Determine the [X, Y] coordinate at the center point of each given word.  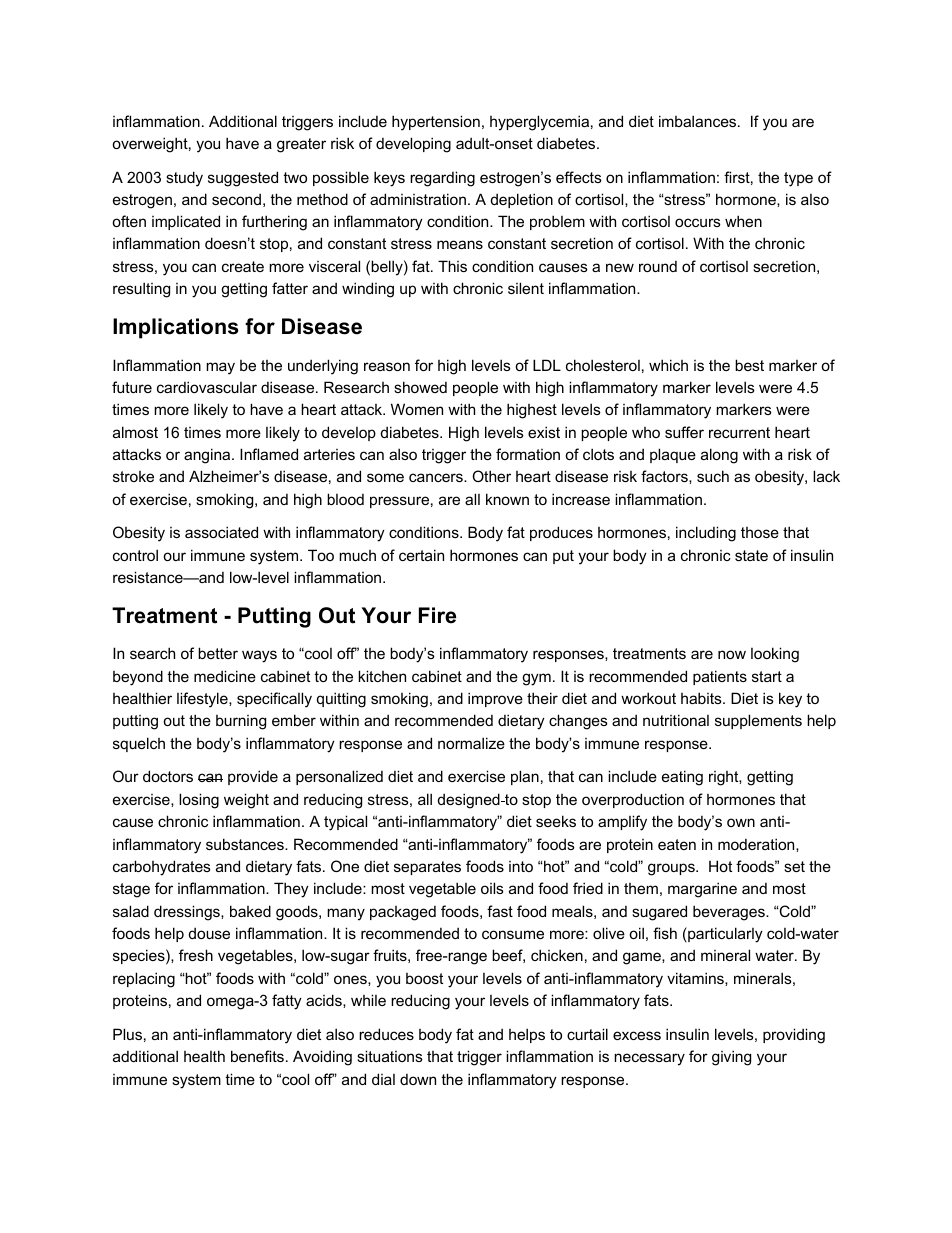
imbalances [699, 121]
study [184, 179]
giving [731, 1058]
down [418, 1079]
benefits [257, 1056]
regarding [442, 179]
